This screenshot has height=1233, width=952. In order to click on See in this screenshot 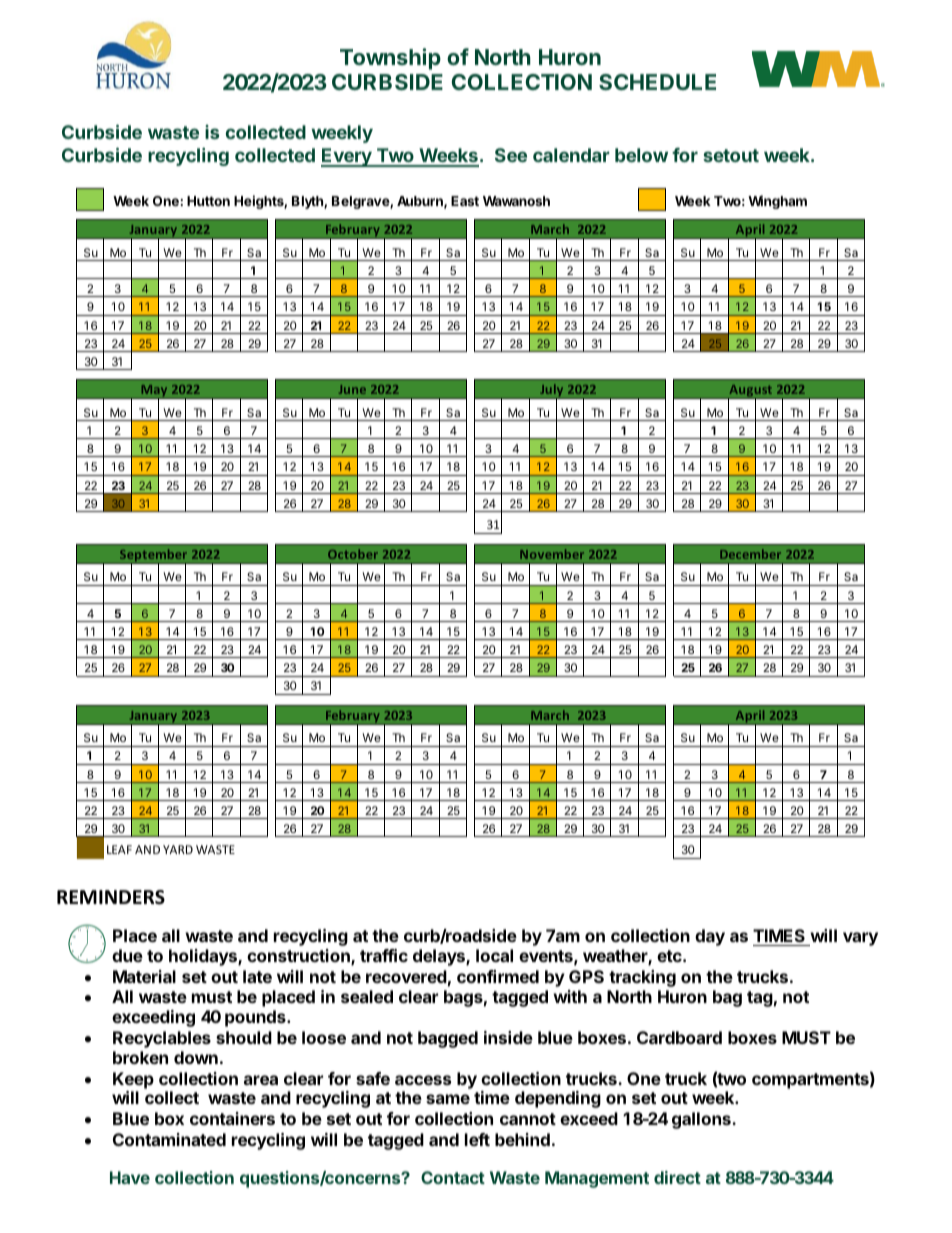, I will do `click(511, 155)`.
